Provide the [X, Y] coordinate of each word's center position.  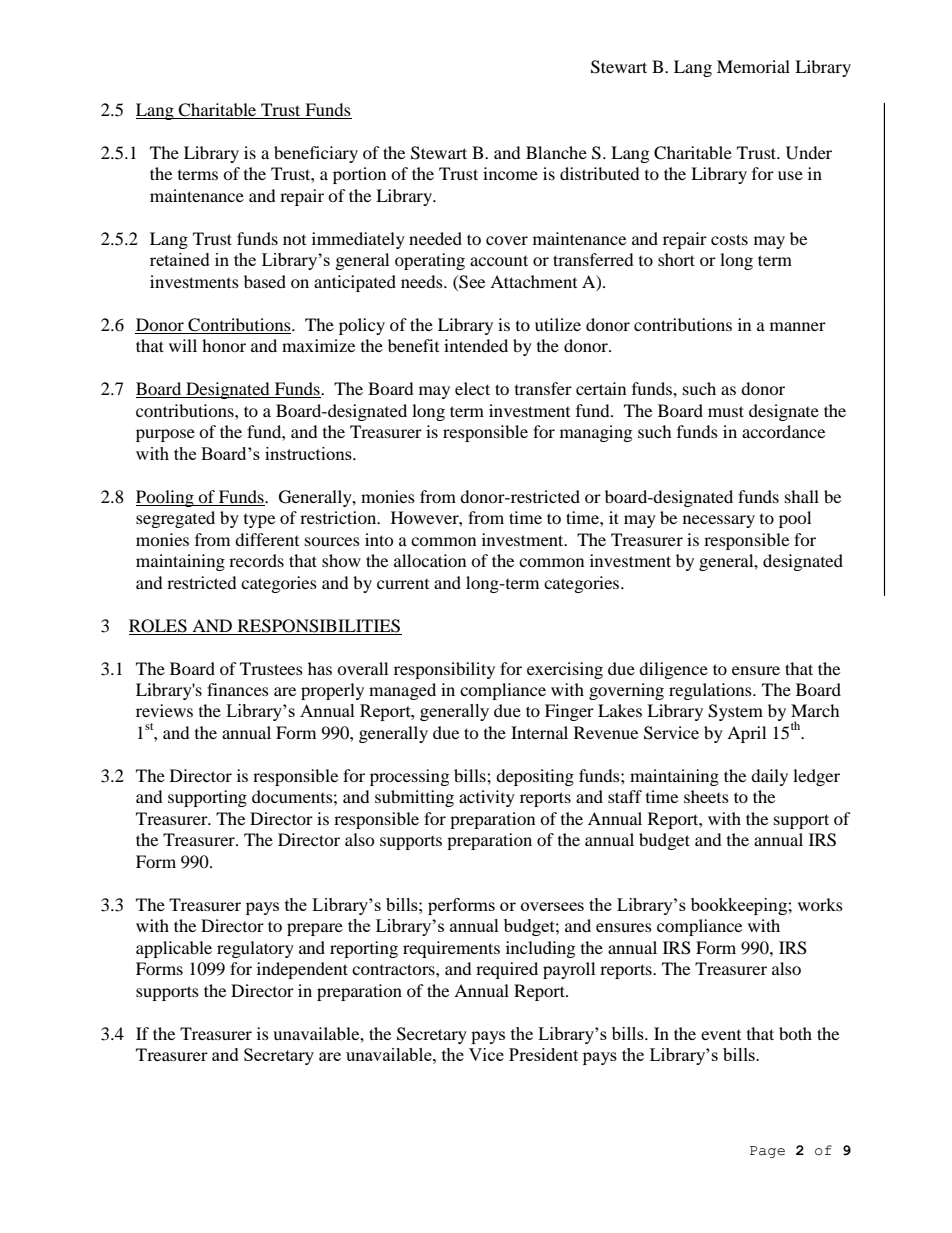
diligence [673, 670]
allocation [430, 560]
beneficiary [316, 154]
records [256, 560]
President [543, 1054]
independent [302, 970]
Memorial [753, 66]
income [510, 173]
